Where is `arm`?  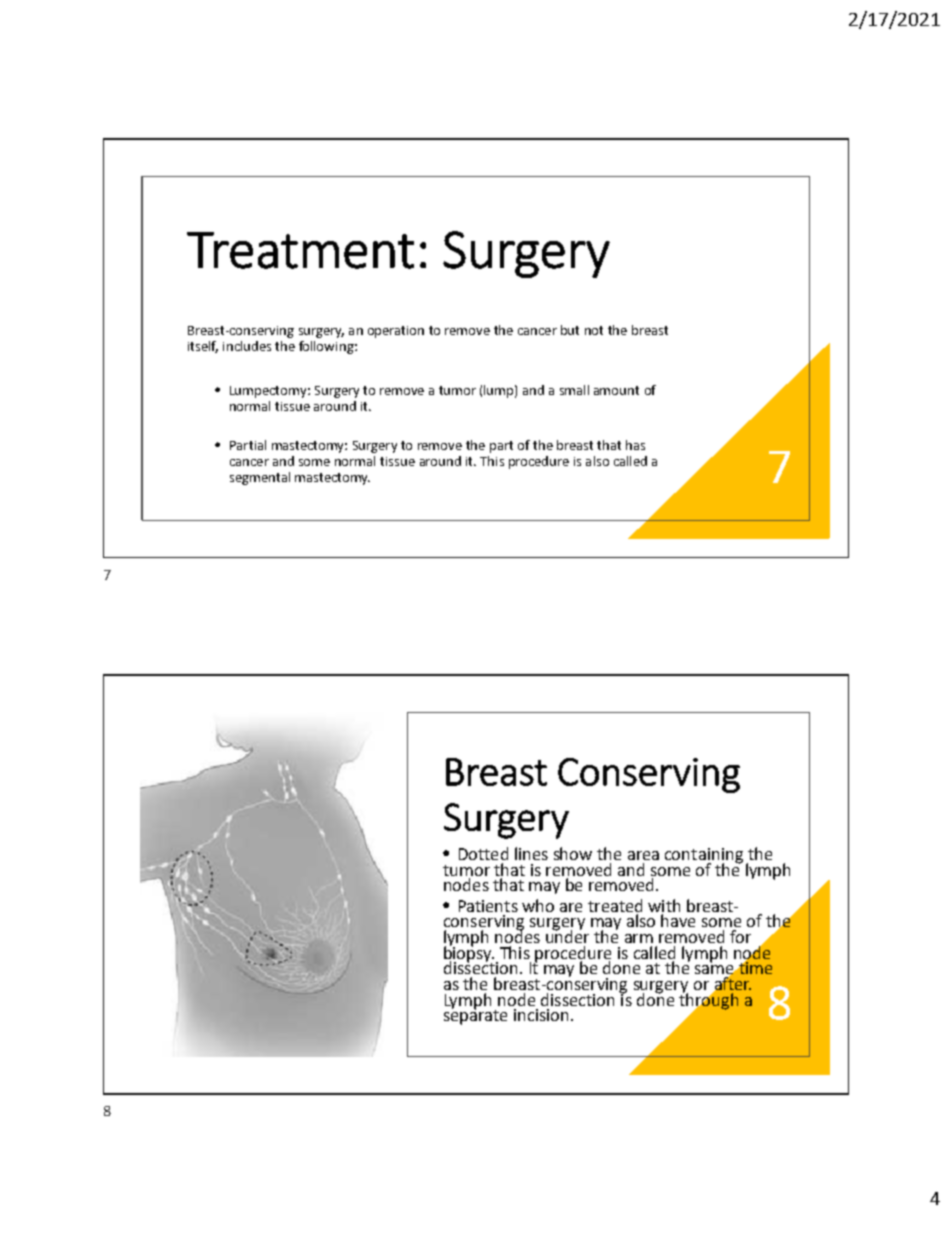
arm is located at coordinates (639, 938).
